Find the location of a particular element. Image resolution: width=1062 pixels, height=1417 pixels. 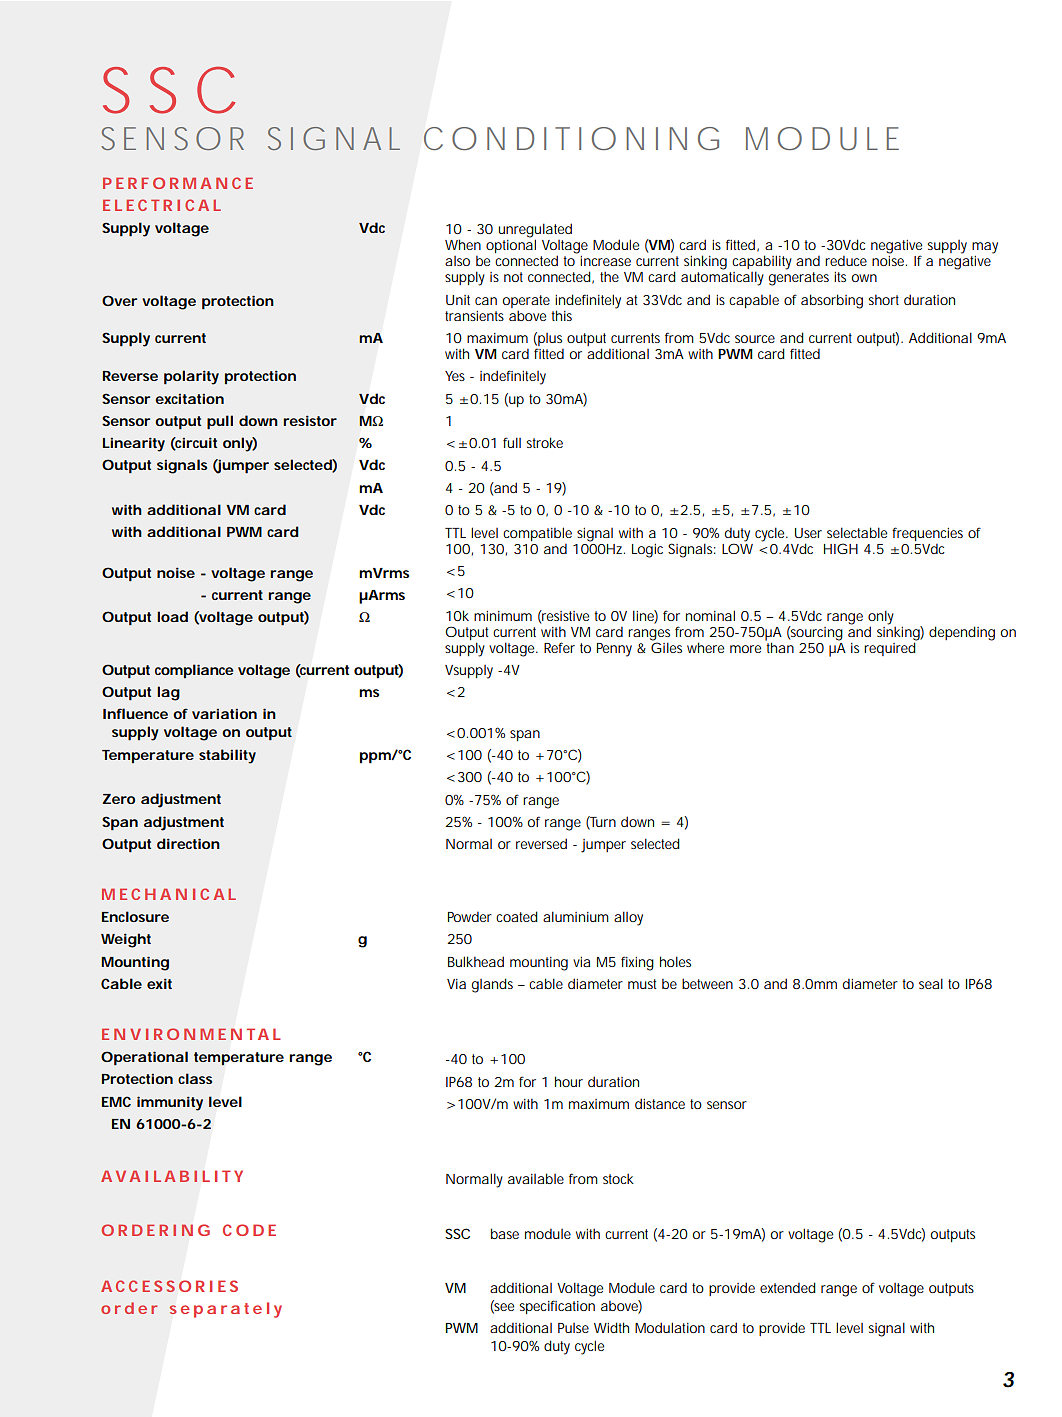

Refer is located at coordinates (559, 647).
